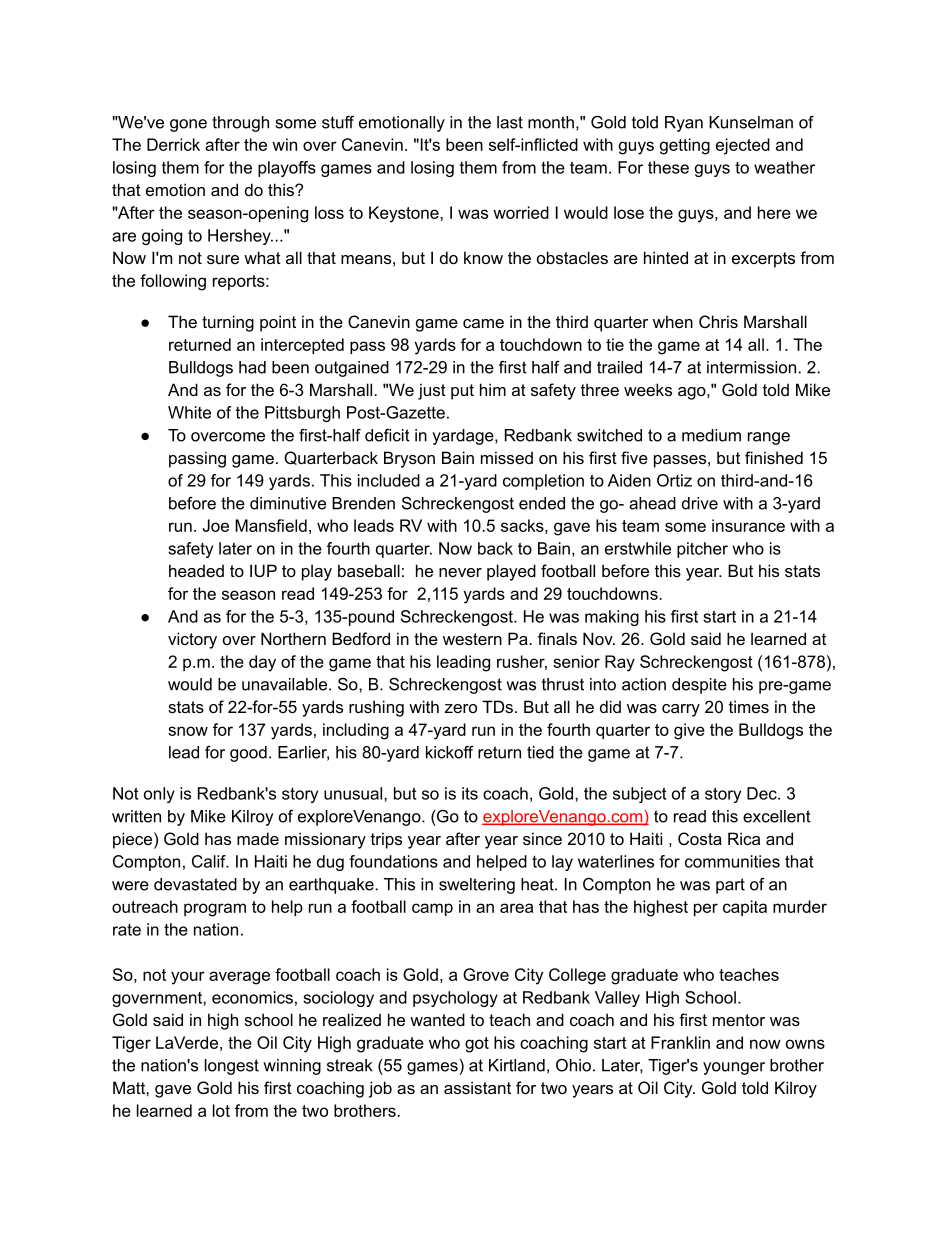  Describe the element at coordinates (477, 1087) in the page. I see `assistant` at that location.
